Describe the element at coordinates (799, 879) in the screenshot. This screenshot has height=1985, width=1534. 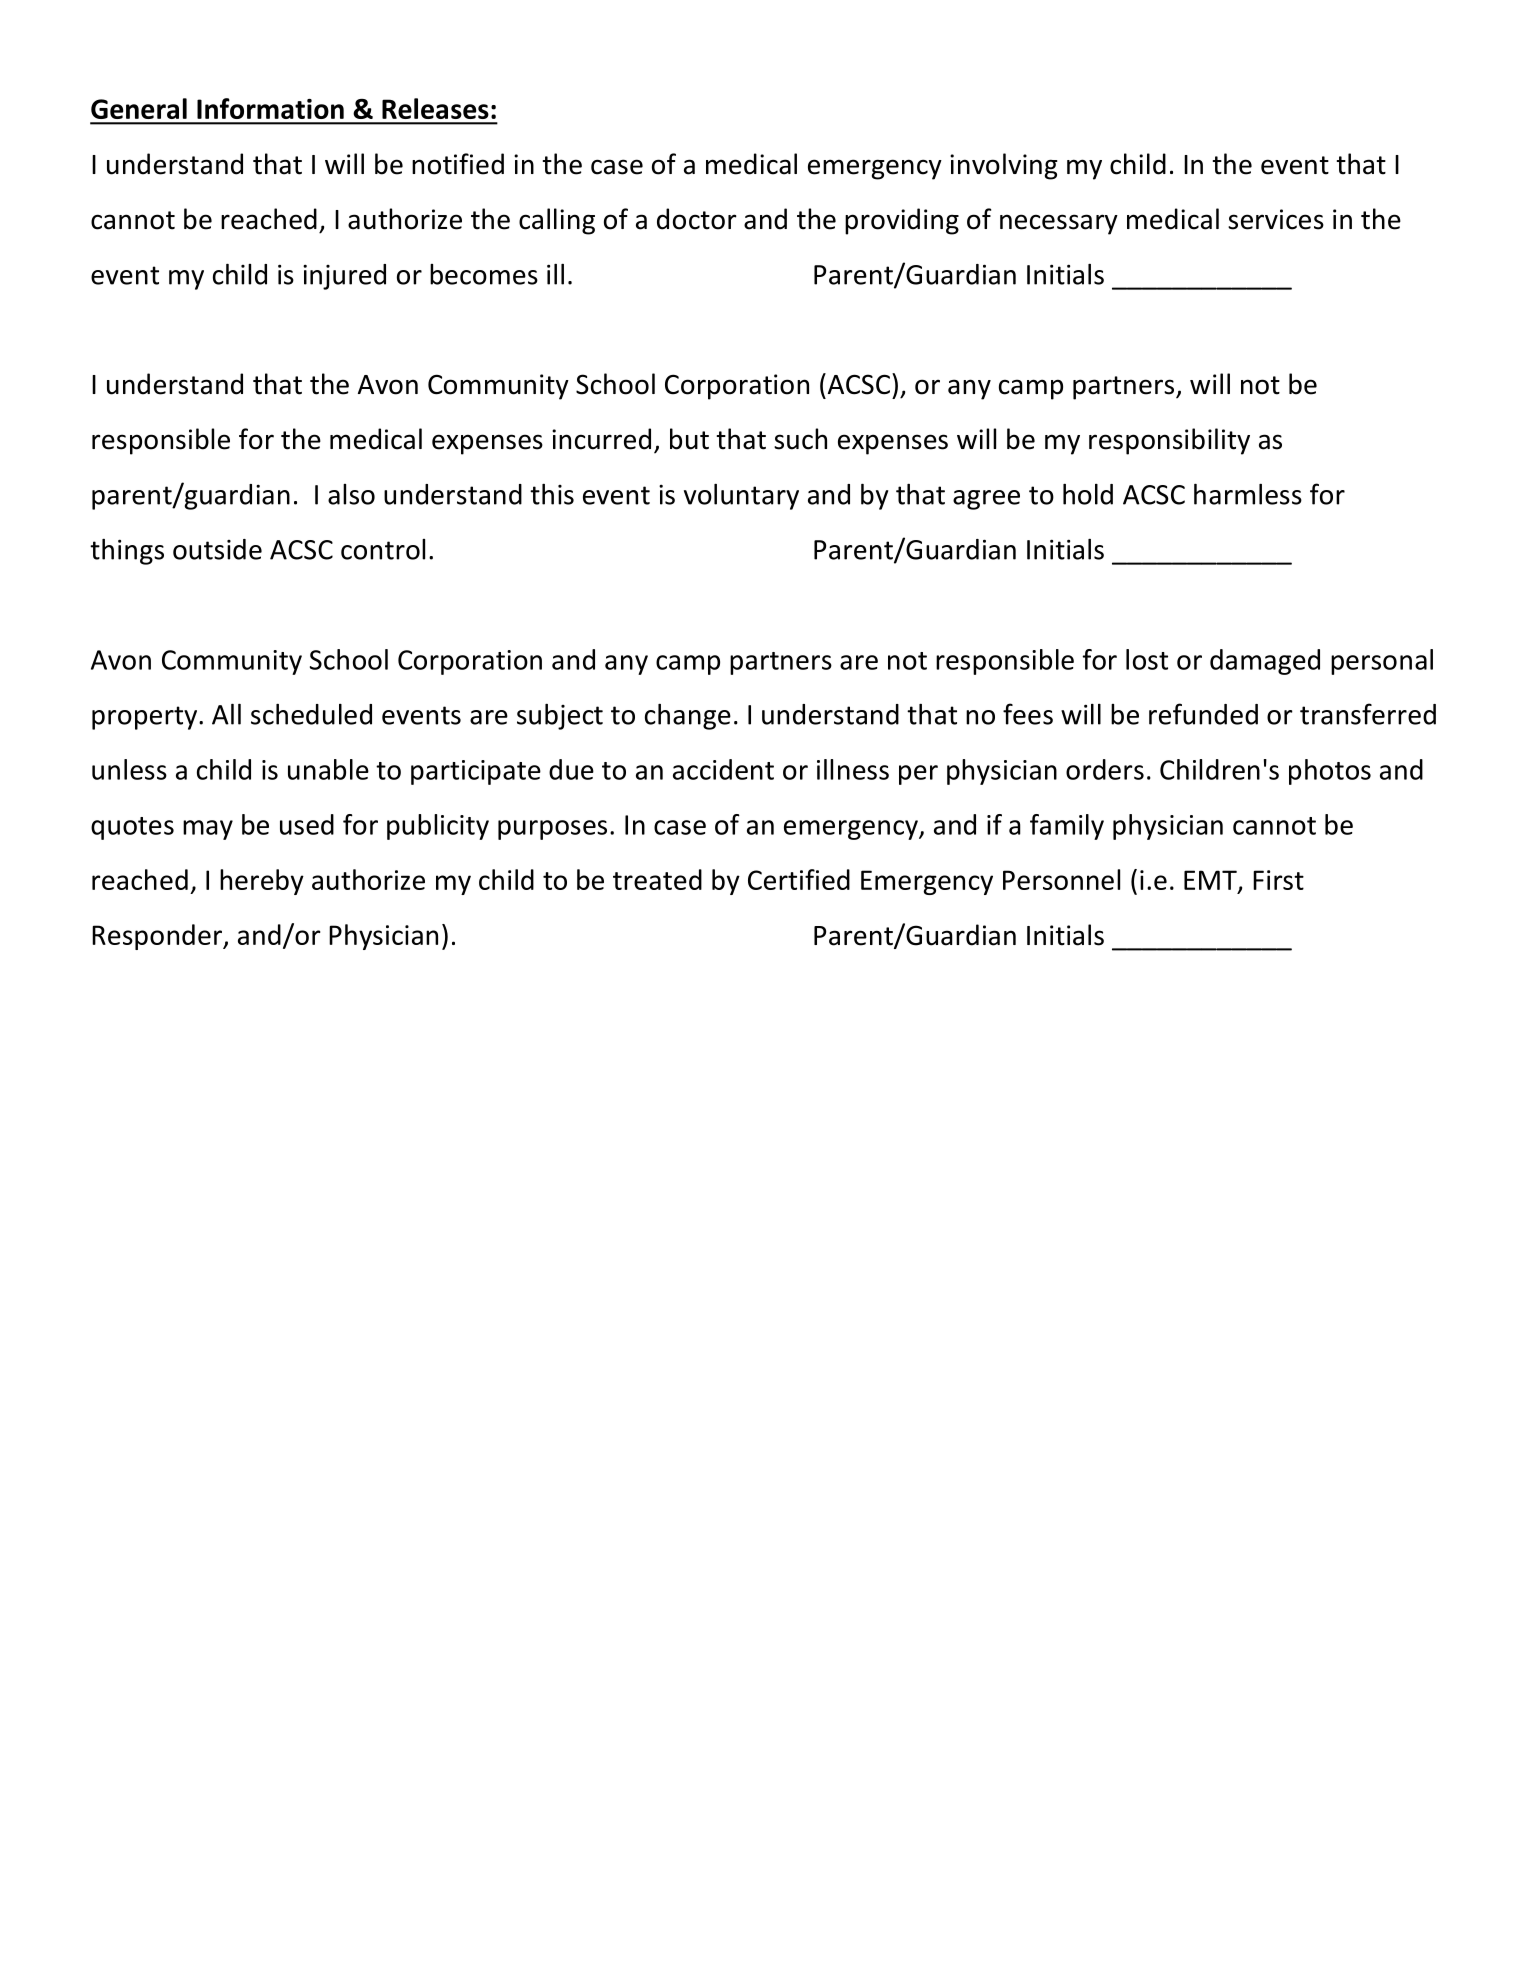
I see `Certified` at that location.
